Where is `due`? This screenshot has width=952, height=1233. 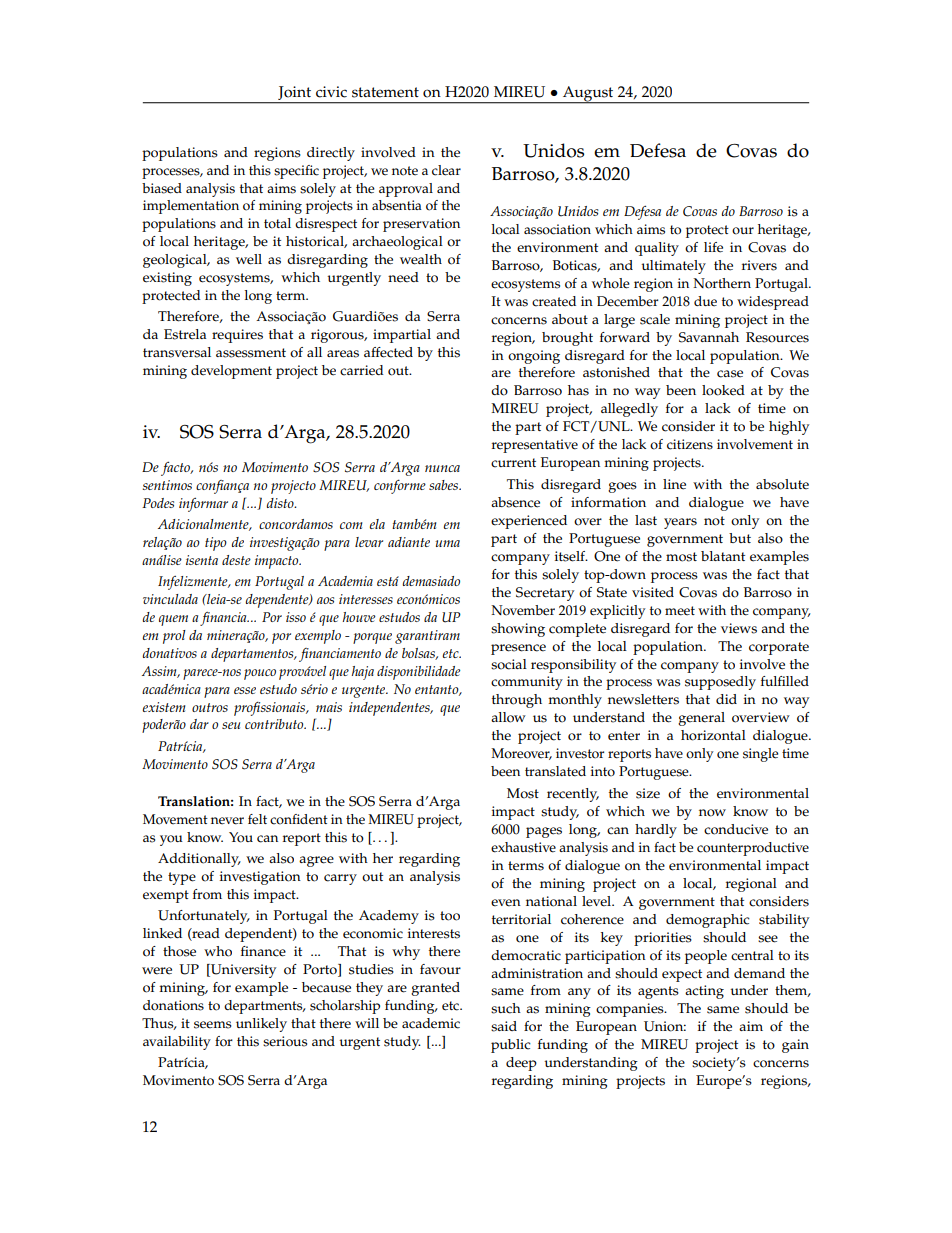
due is located at coordinates (705, 301).
